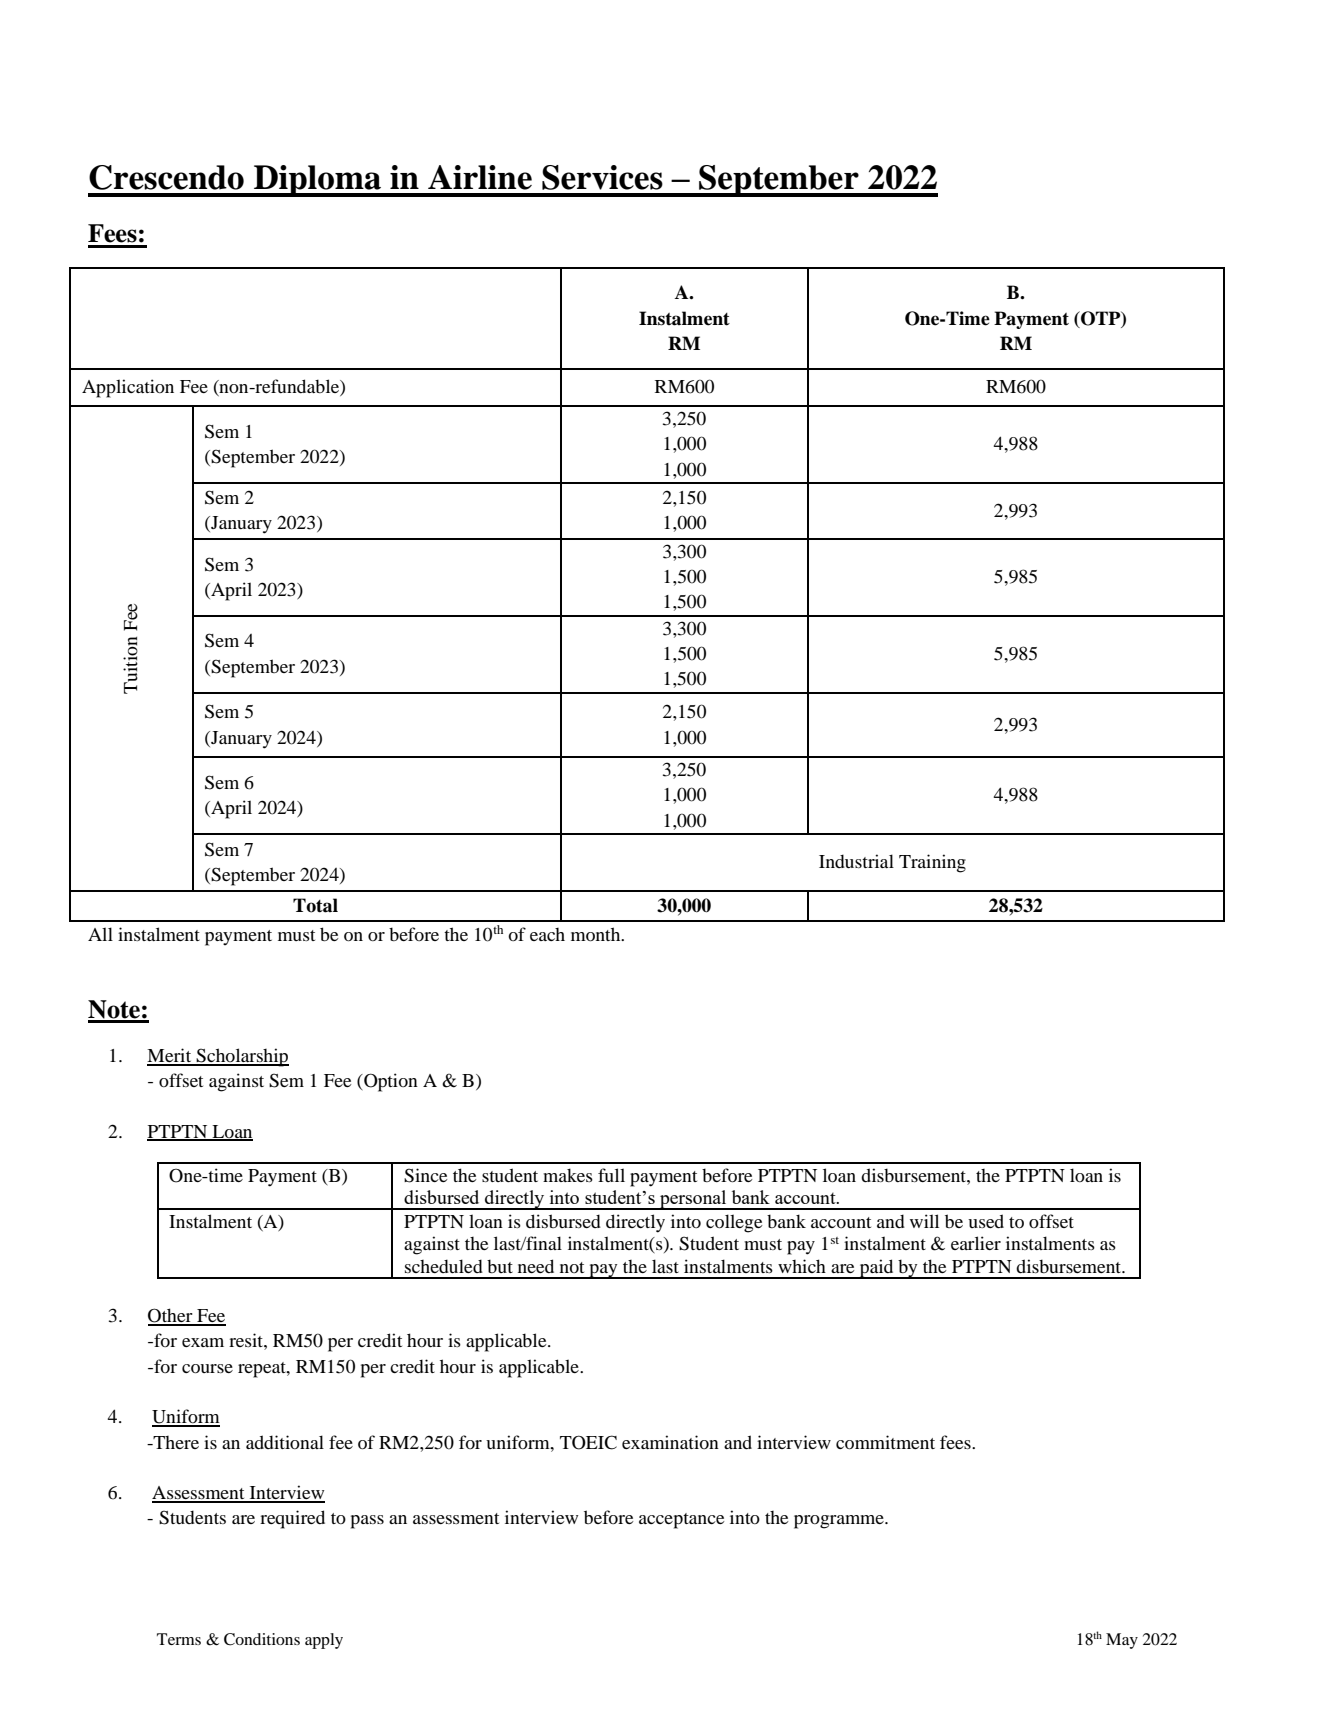 The image size is (1334, 1727). Describe the element at coordinates (597, 934) in the image. I see `month` at that location.
